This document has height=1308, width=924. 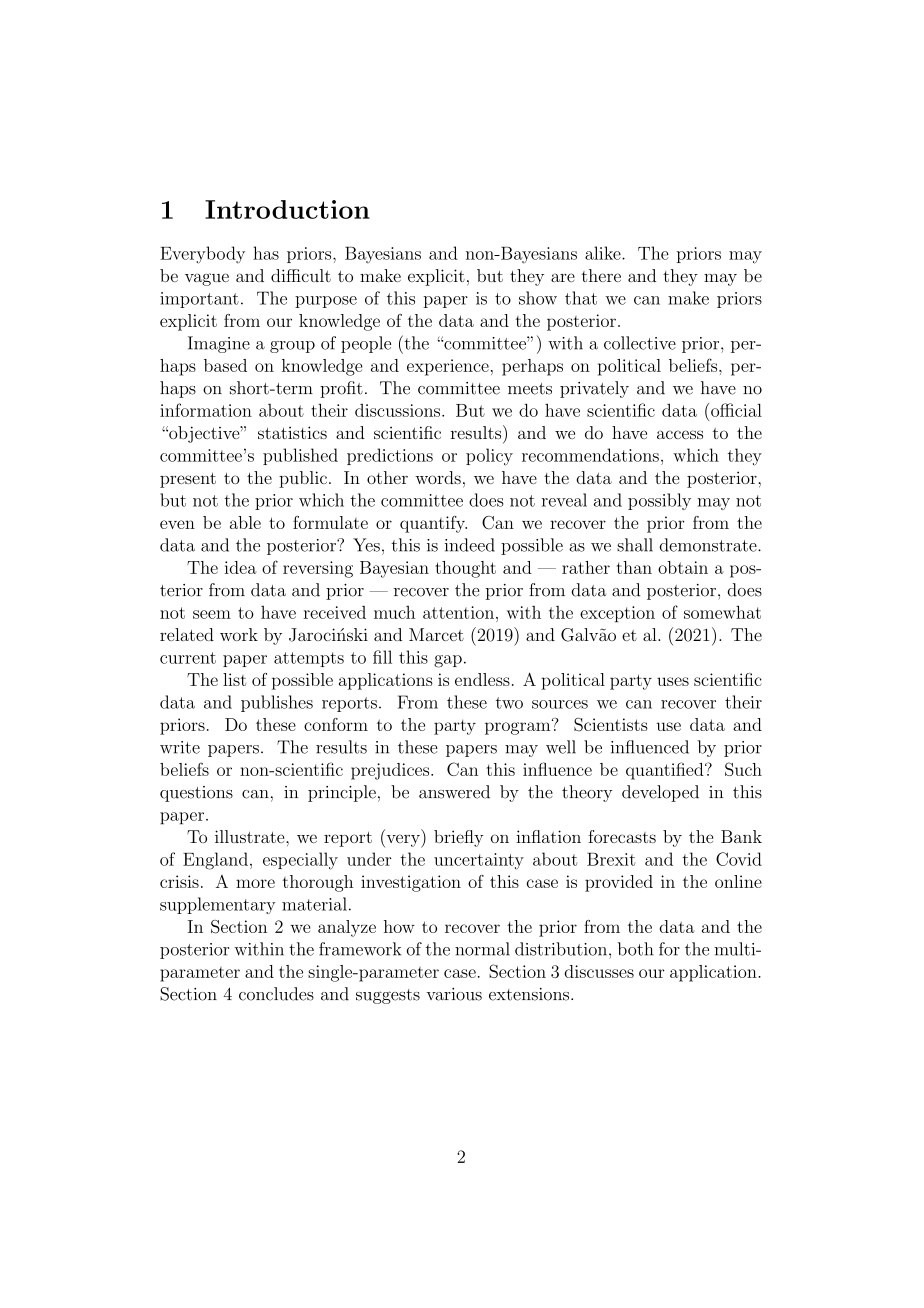 What do you see at coordinates (266, 253) in the document?
I see `has` at bounding box center [266, 253].
